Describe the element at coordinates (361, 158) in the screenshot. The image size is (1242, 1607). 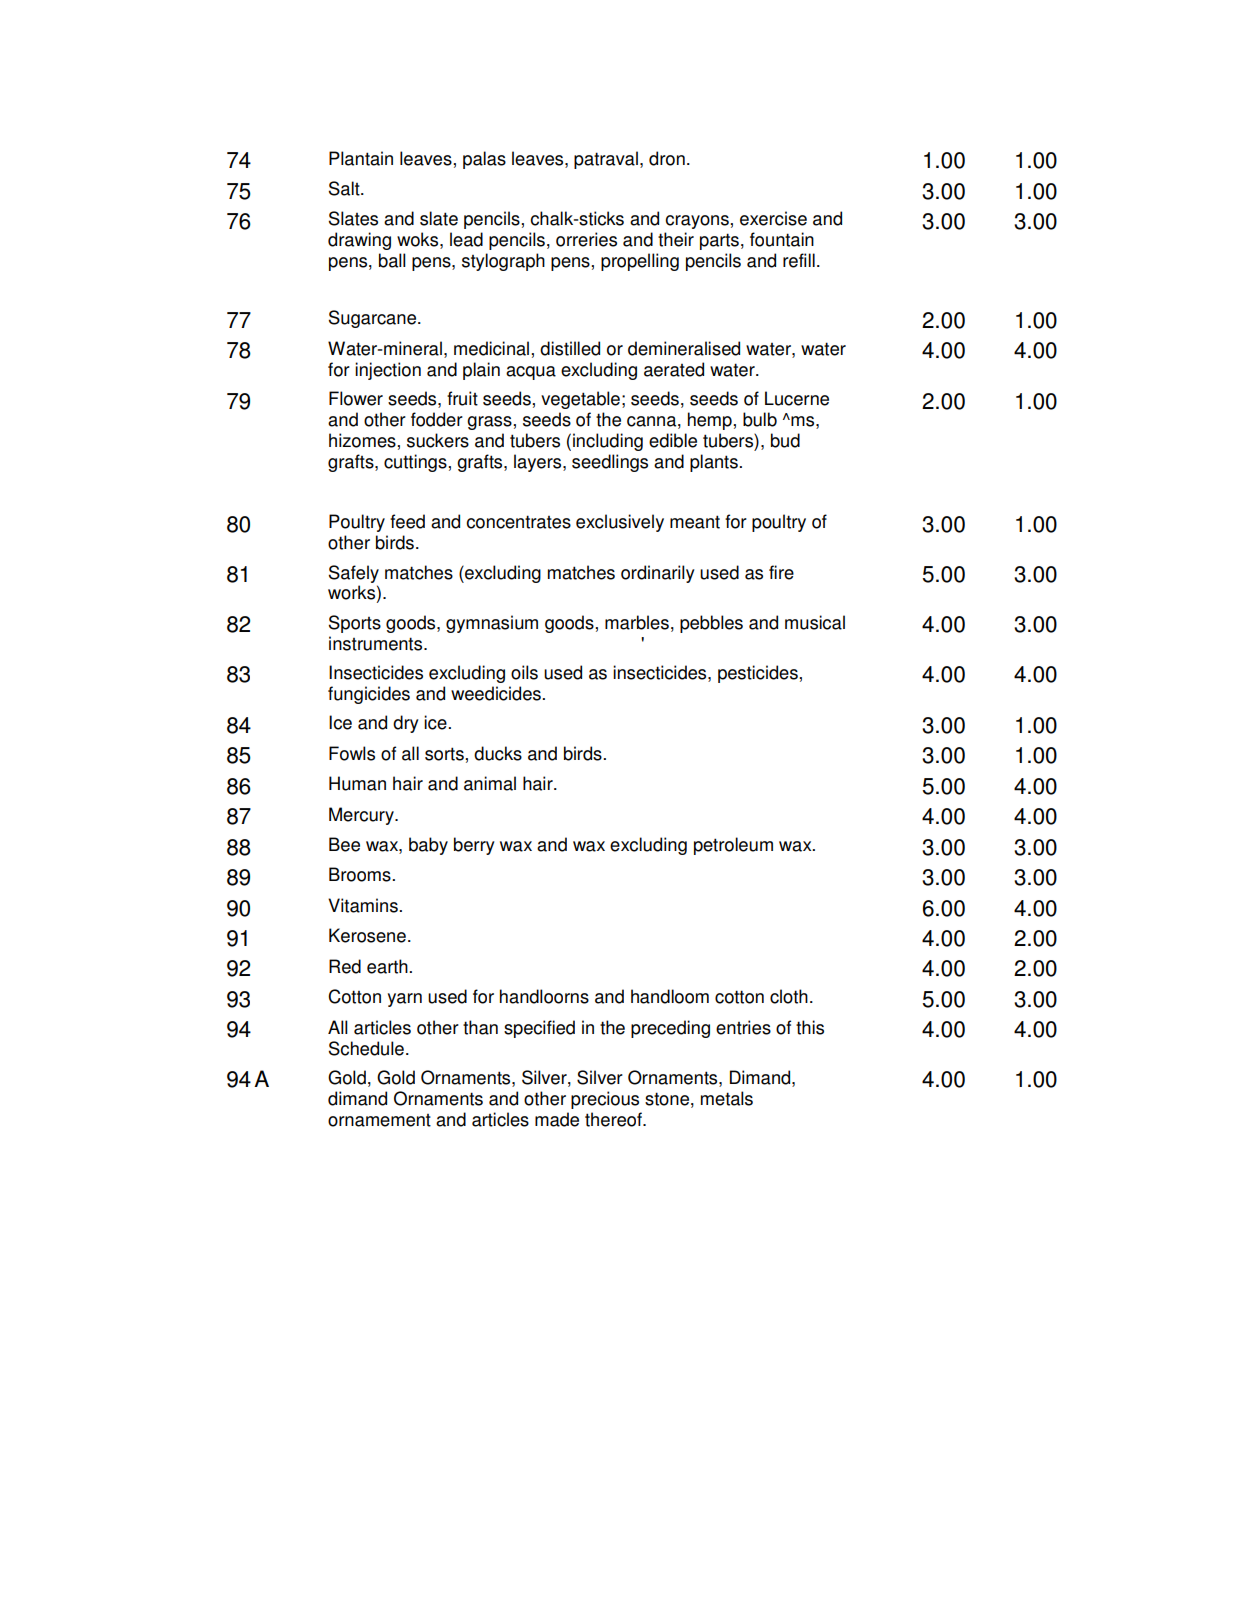
I see `Plantain` at that location.
